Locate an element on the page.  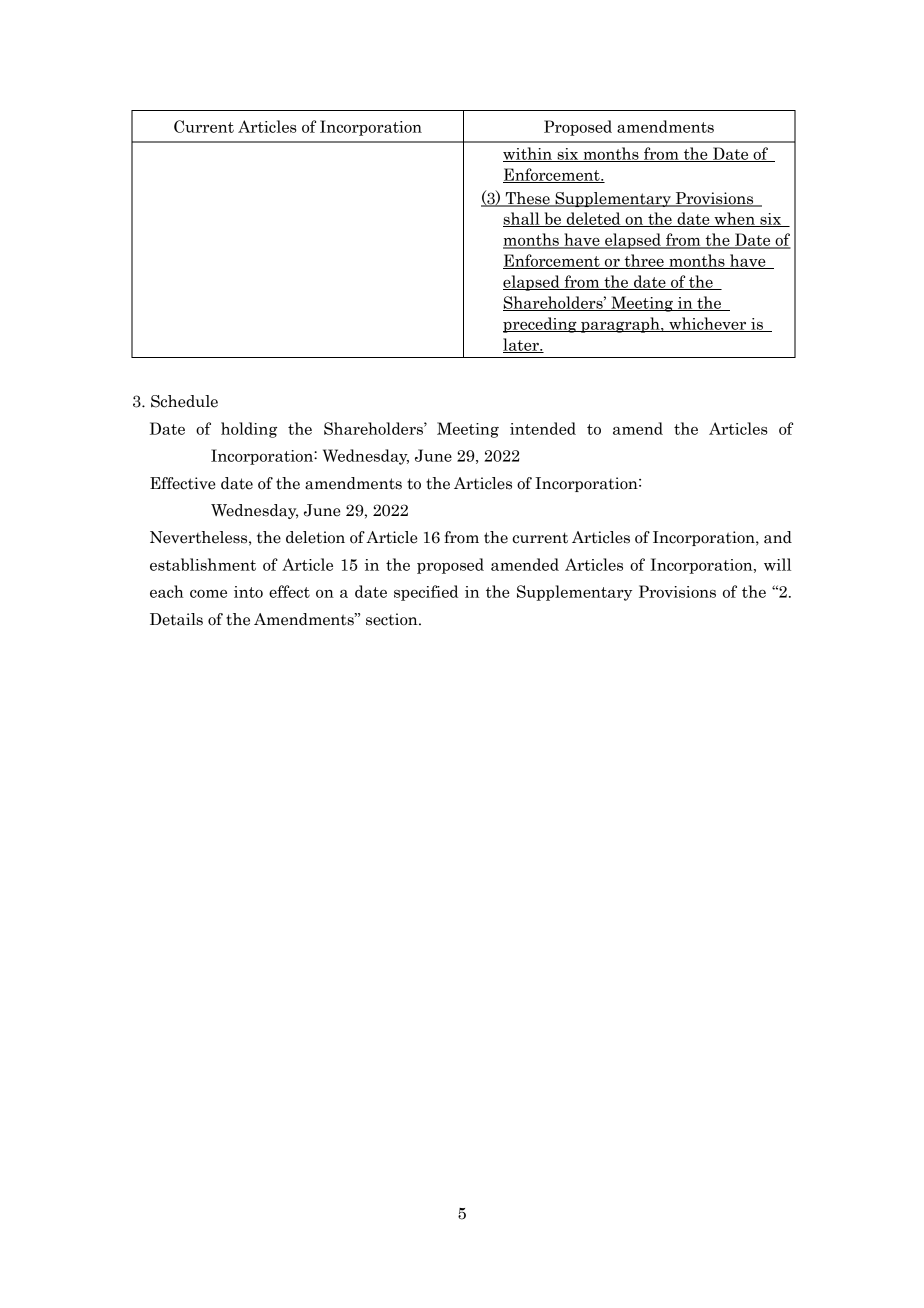
into is located at coordinates (248, 592).
